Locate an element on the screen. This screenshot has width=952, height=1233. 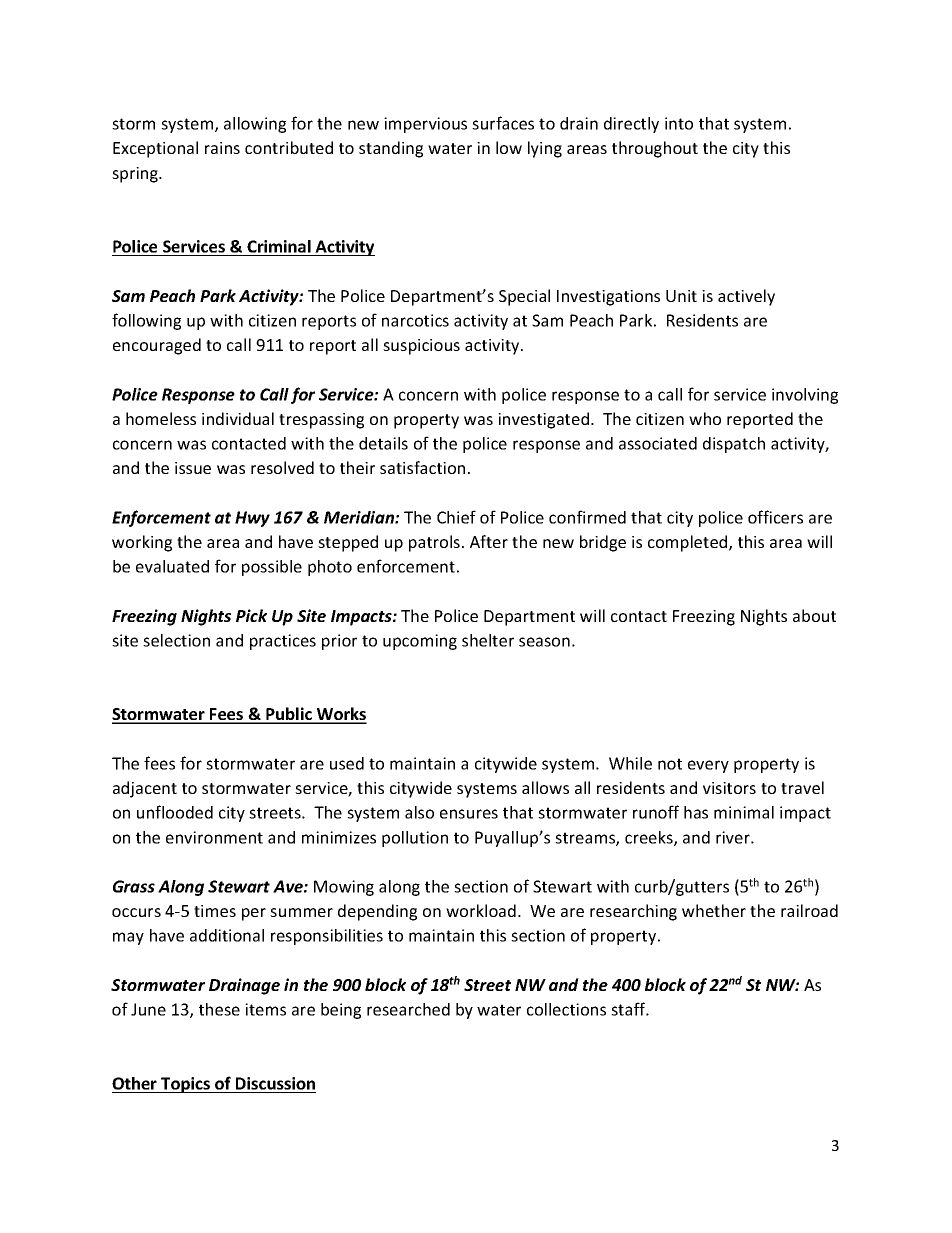
about is located at coordinates (814, 615).
